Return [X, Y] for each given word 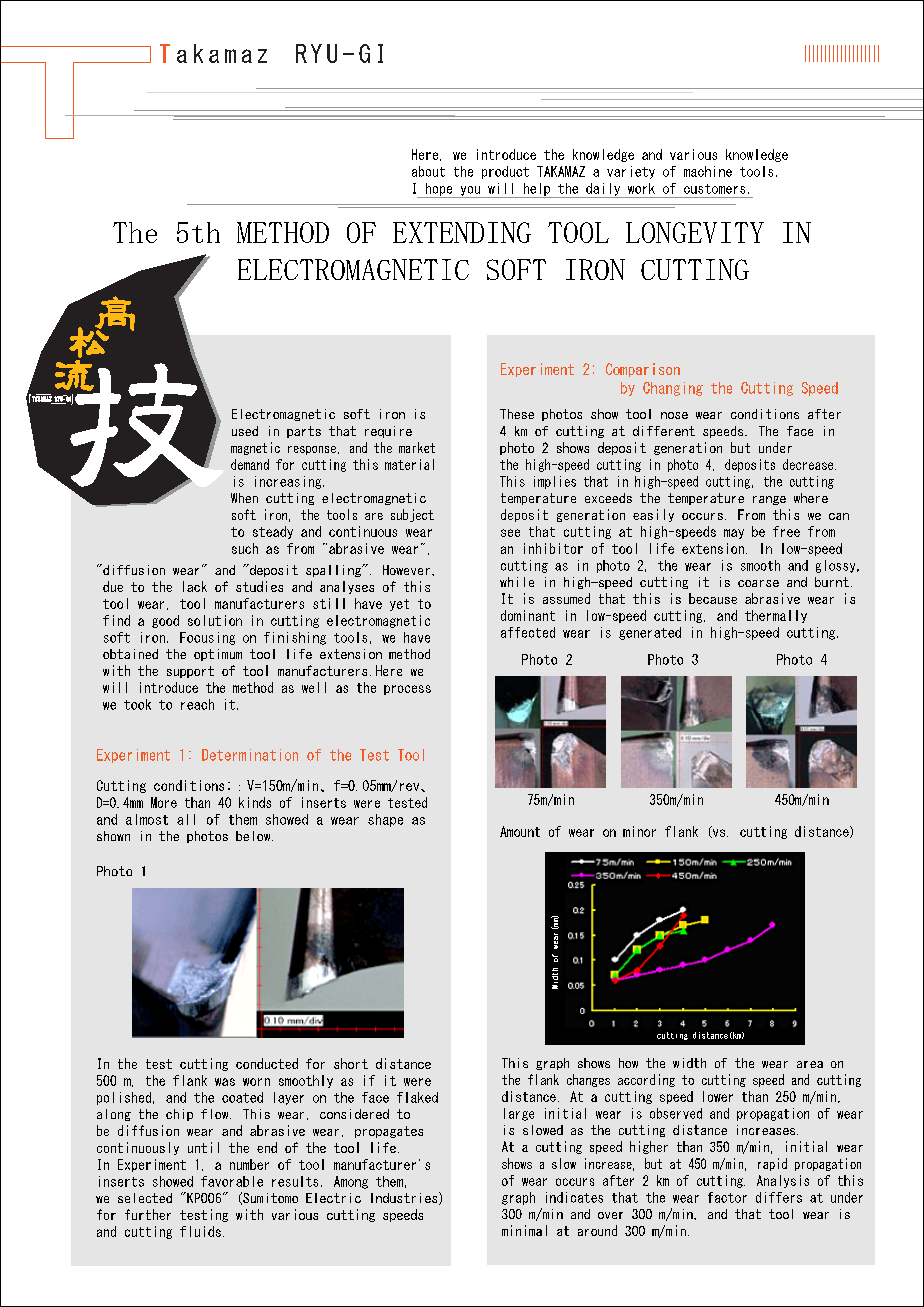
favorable [232, 1181]
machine [708, 171]
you [470, 192]
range [769, 500]
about [428, 171]
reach [197, 704]
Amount [520, 831]
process [407, 690]
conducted [267, 1063]
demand [250, 464]
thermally [776, 616]
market [417, 447]
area [810, 1064]
